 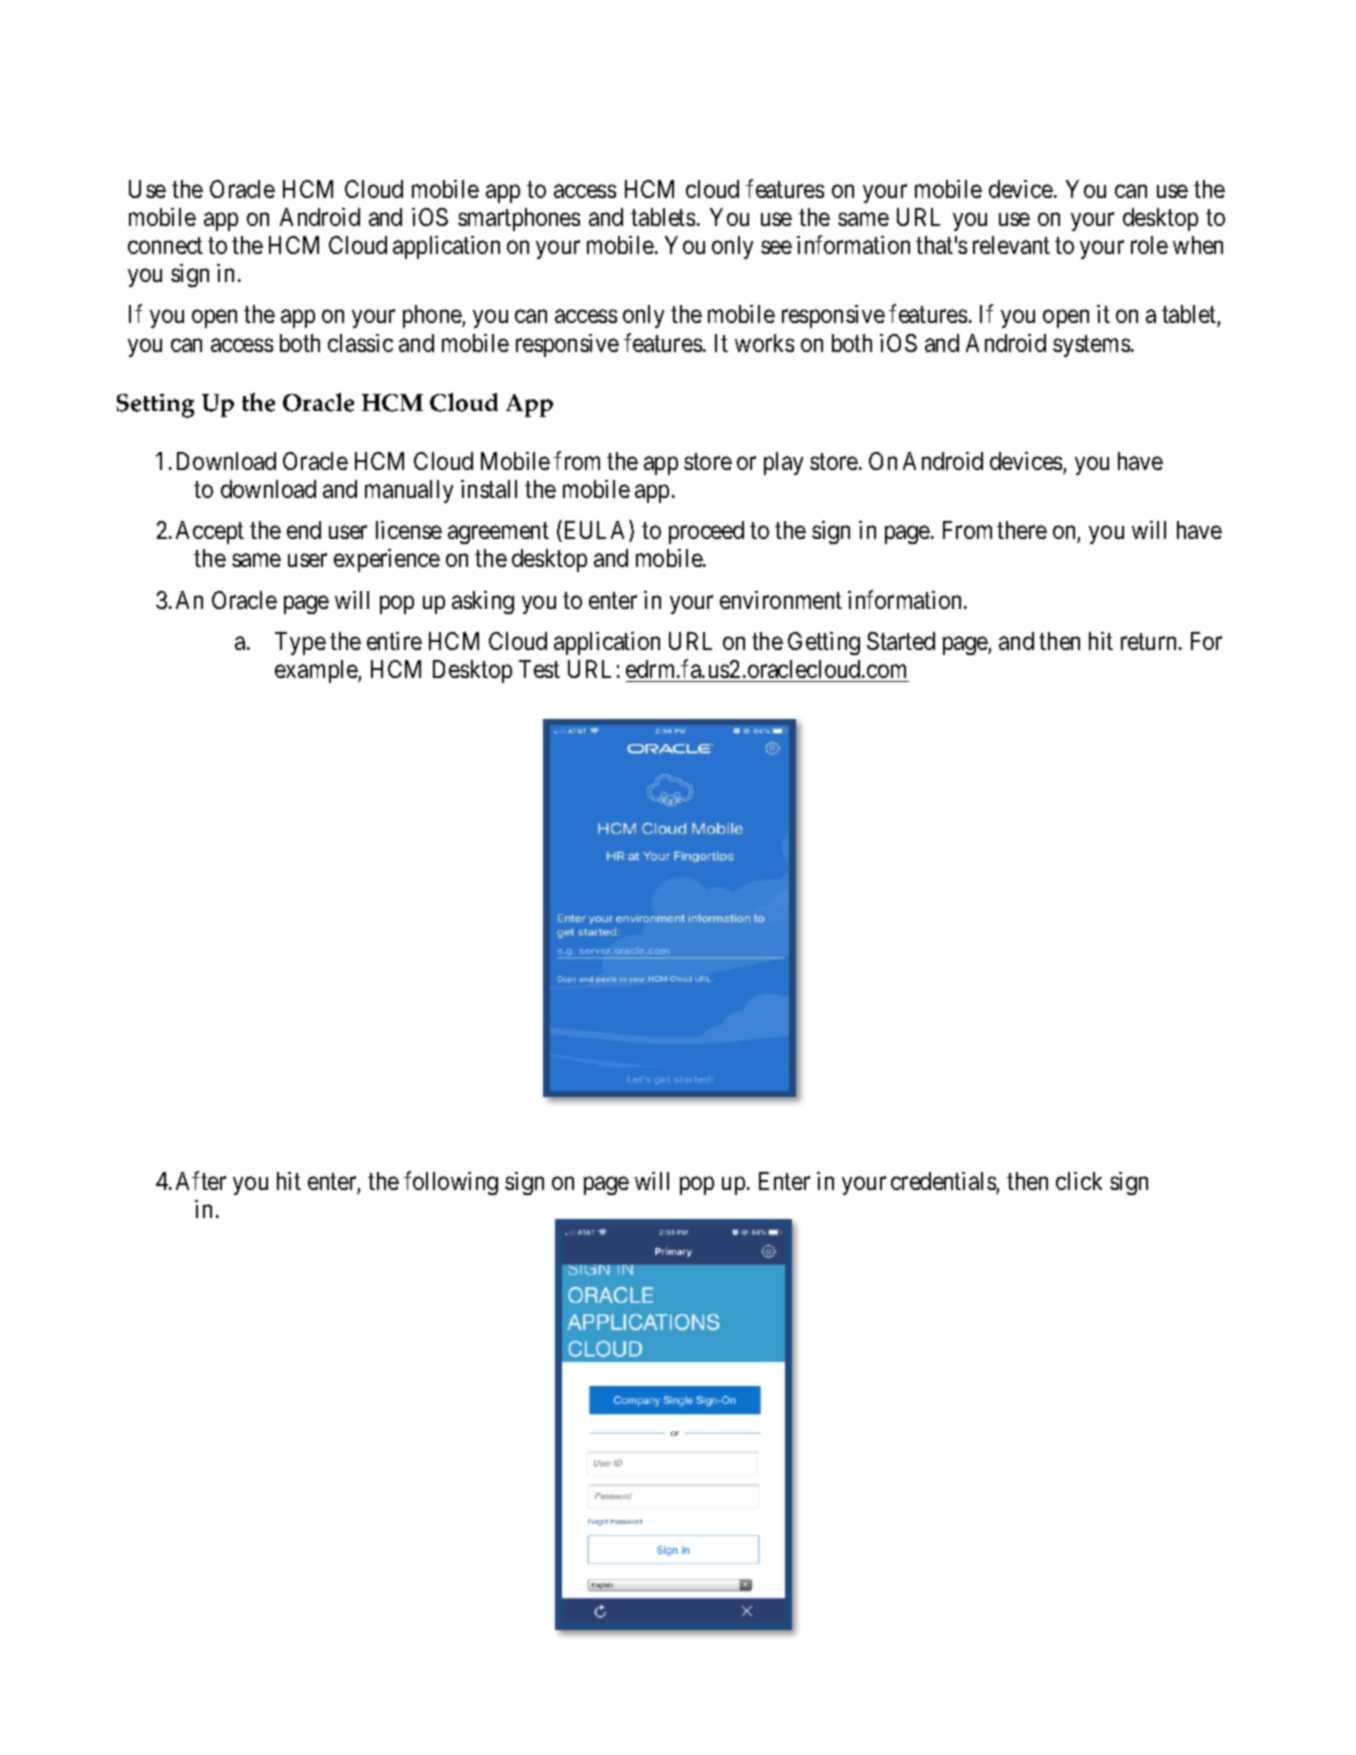 What do you see at coordinates (165, 246) in the screenshot?
I see `connect` at bounding box center [165, 246].
